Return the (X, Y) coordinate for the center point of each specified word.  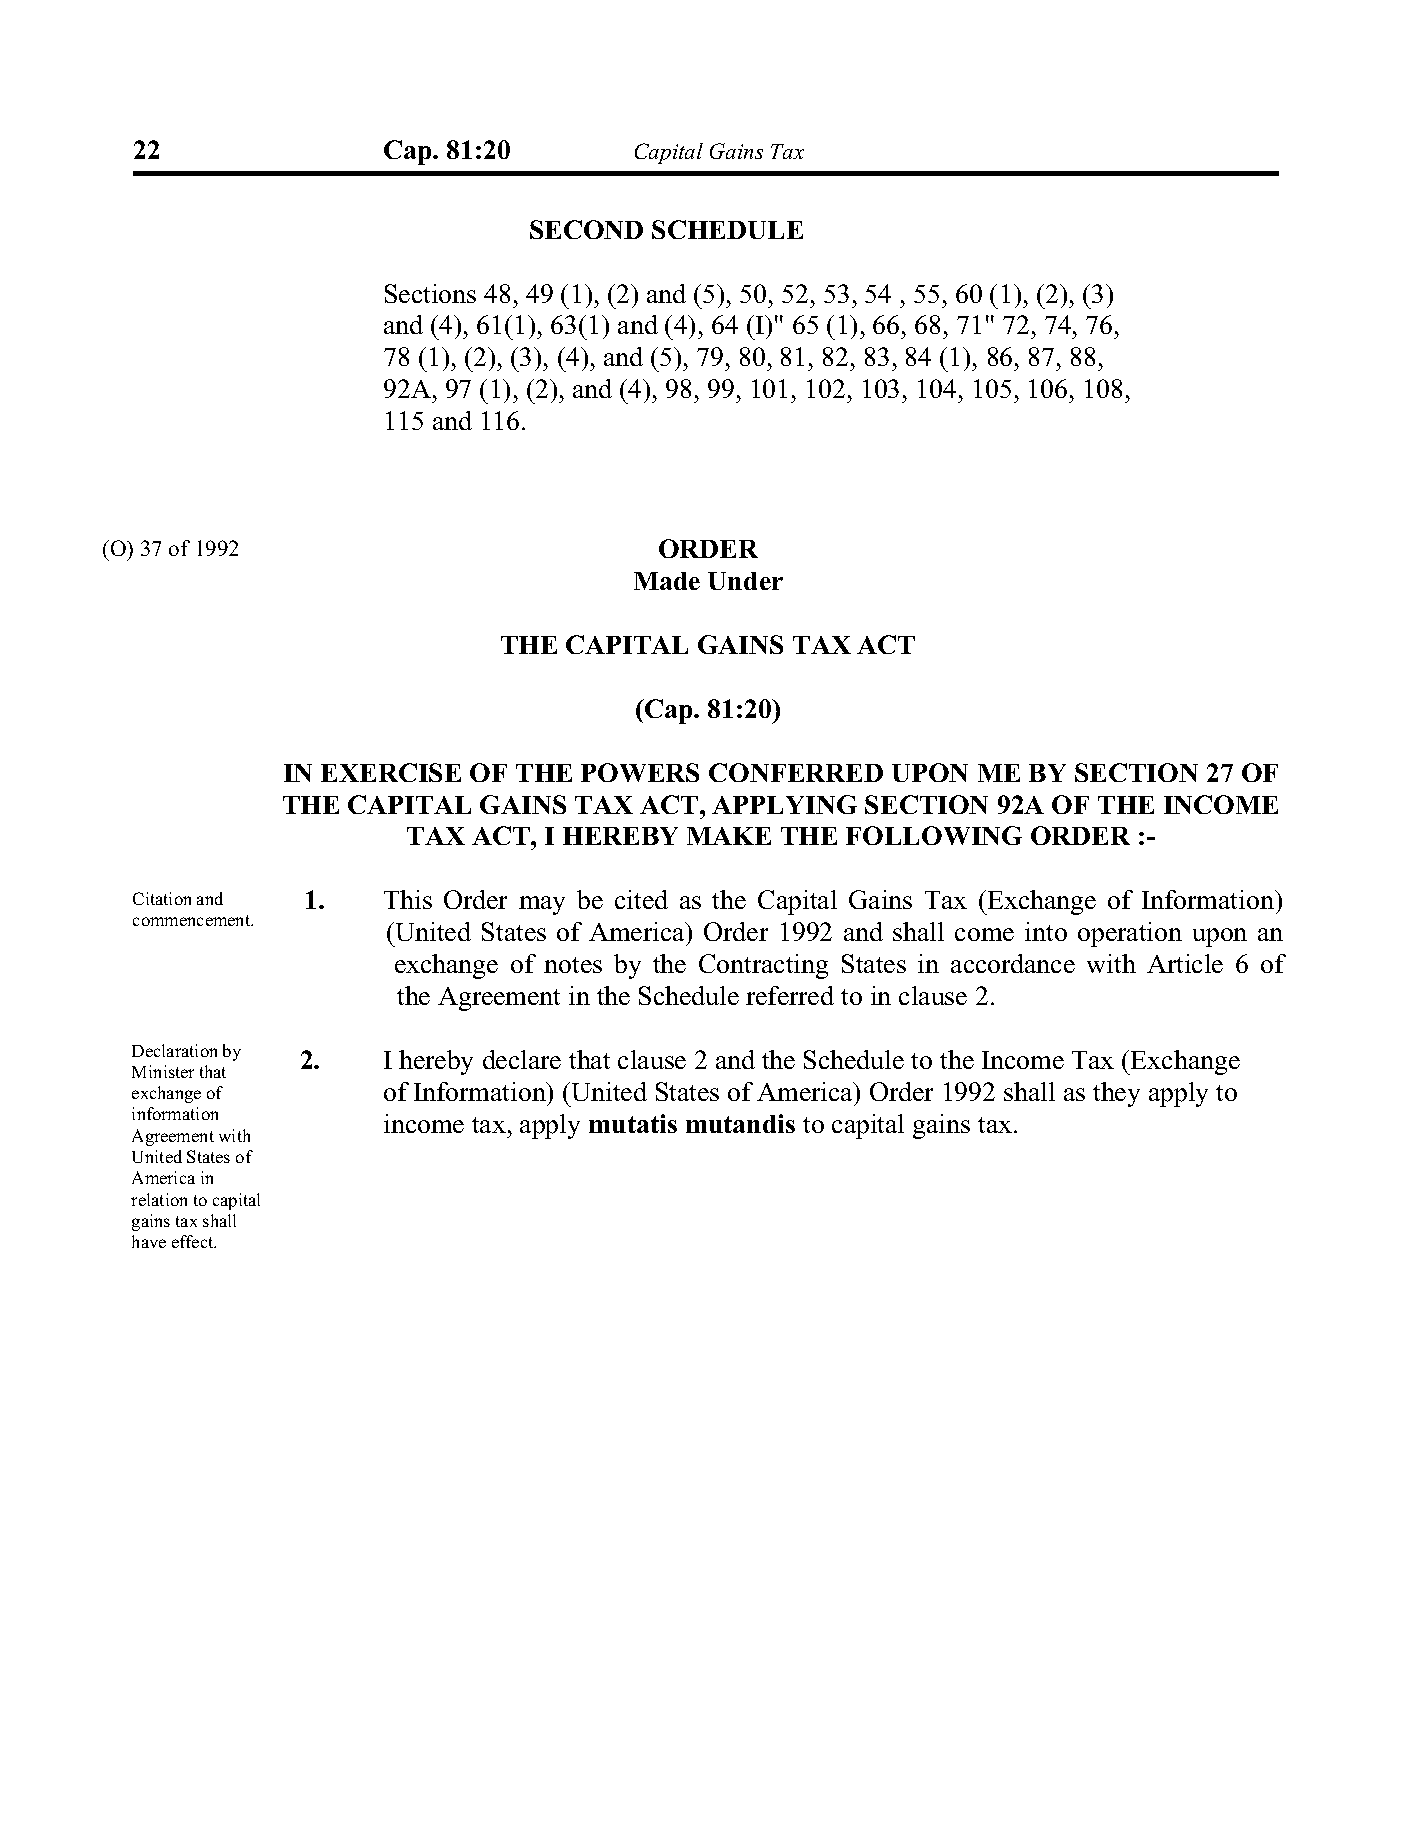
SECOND (586, 229)
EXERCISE (391, 772)
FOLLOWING (934, 835)
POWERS (640, 772)
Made (667, 581)
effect (194, 1241)
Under (745, 581)
